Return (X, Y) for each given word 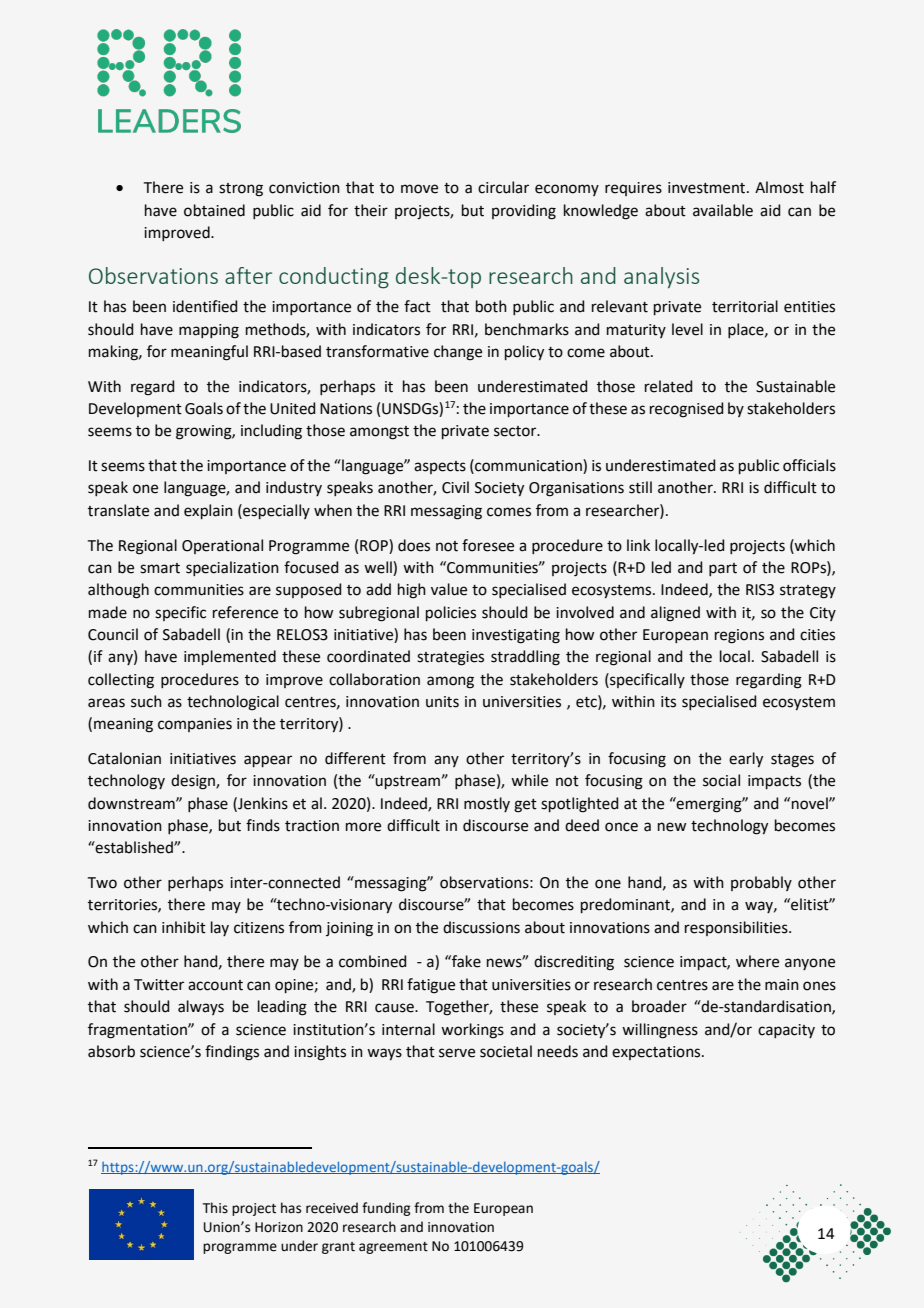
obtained (214, 210)
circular (503, 187)
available (723, 210)
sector (516, 431)
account (215, 985)
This (215, 1208)
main (782, 985)
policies (451, 613)
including (271, 432)
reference (245, 612)
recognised (686, 410)
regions (739, 636)
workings (472, 1031)
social (721, 780)
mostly (487, 804)
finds (263, 825)
